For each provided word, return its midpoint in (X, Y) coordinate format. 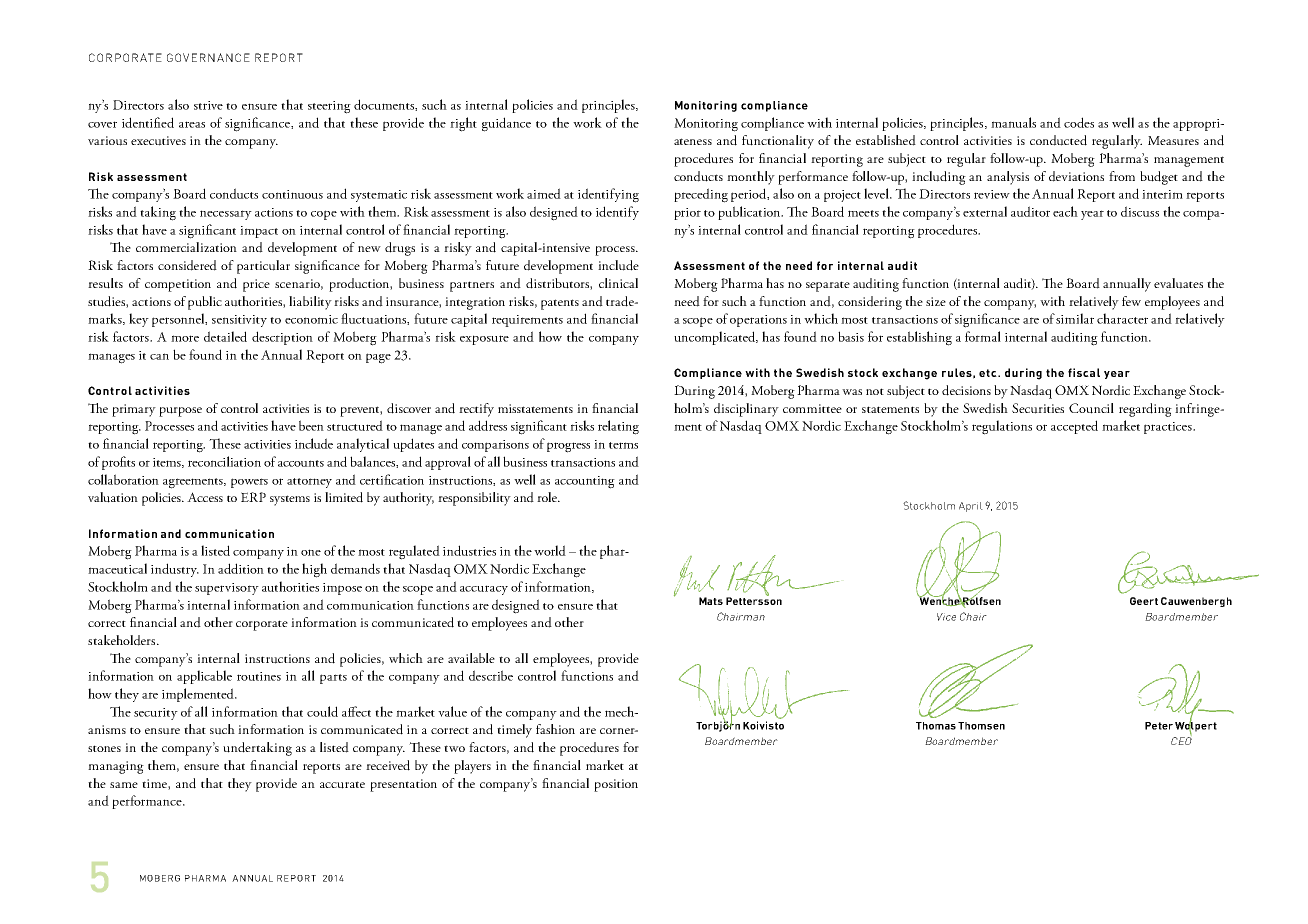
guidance (506, 124)
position (616, 785)
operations (758, 321)
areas (192, 124)
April (971, 507)
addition (241, 568)
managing (116, 767)
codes (1079, 122)
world (550, 550)
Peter (1159, 726)
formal (983, 336)
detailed (225, 336)
